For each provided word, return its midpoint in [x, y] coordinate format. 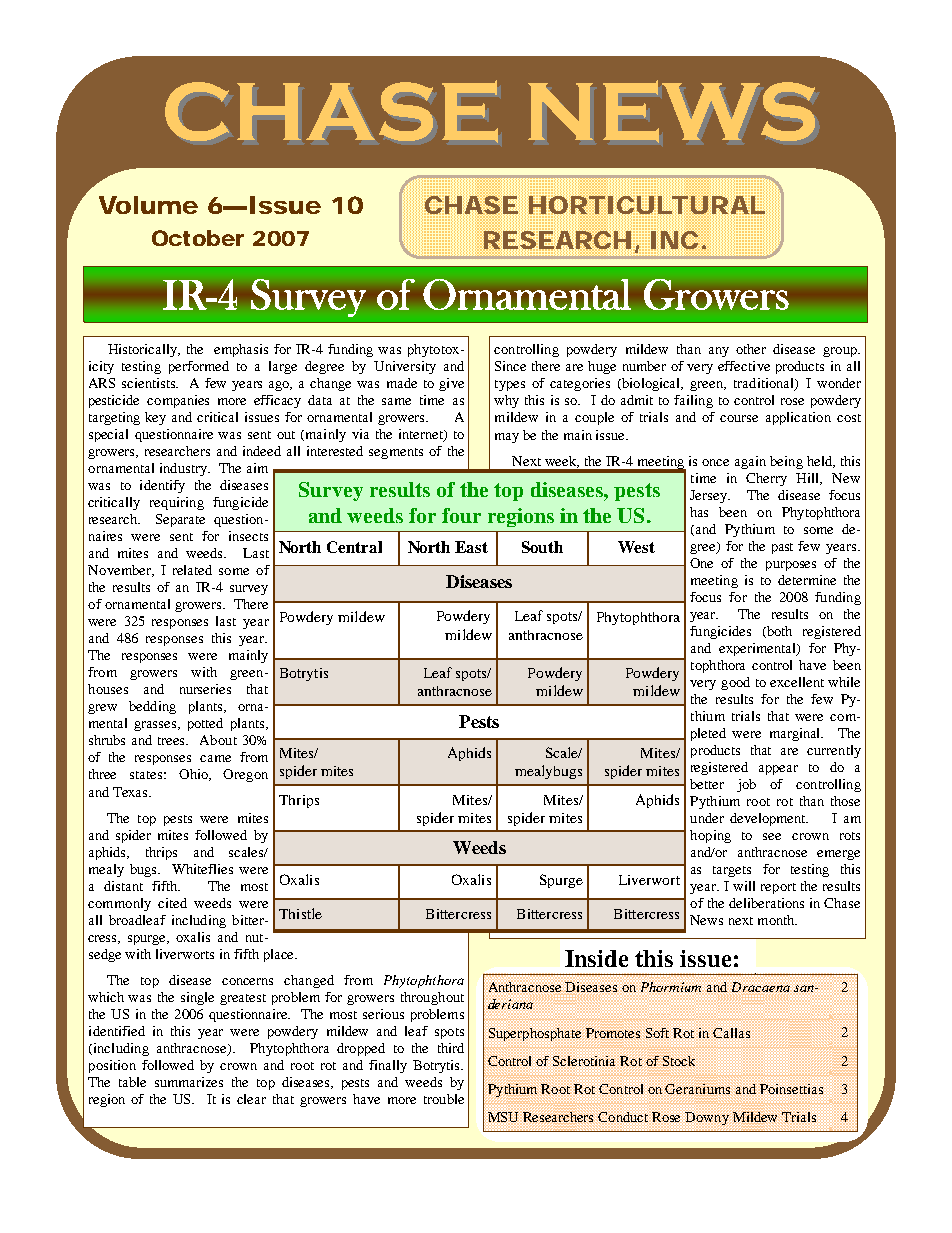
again [750, 462]
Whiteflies [202, 869]
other [751, 349]
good [735, 683]
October [198, 238]
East [471, 547]
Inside [596, 958]
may [507, 438]
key [155, 418]
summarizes [189, 1082]
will [744, 886]
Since [510, 366]
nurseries [205, 689]
